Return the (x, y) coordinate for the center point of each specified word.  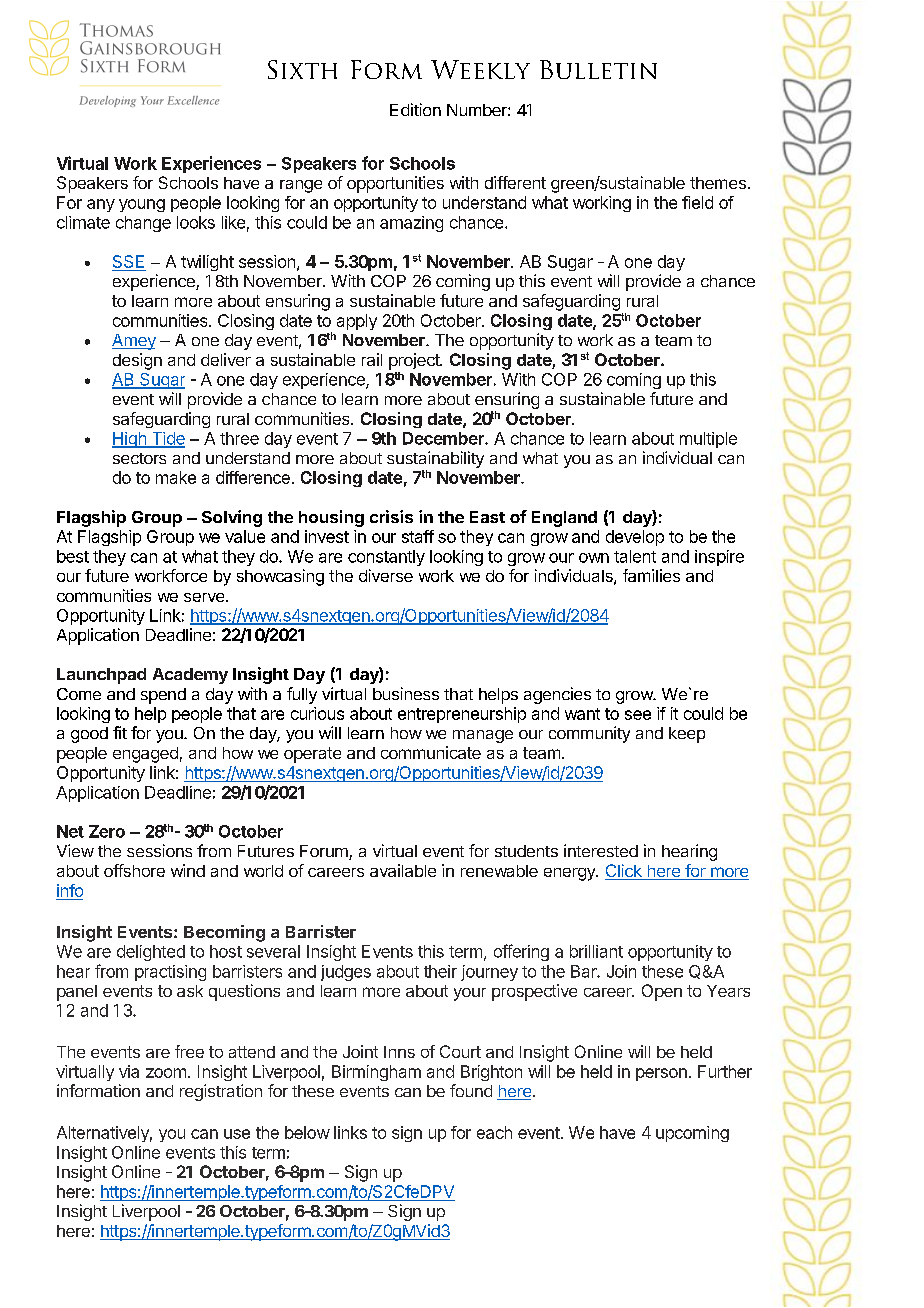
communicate (431, 752)
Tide (167, 439)
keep (687, 735)
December (444, 438)
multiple (708, 440)
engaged (145, 755)
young (142, 205)
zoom (166, 1073)
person (661, 1074)
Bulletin (598, 69)
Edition (415, 109)
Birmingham (376, 1073)
